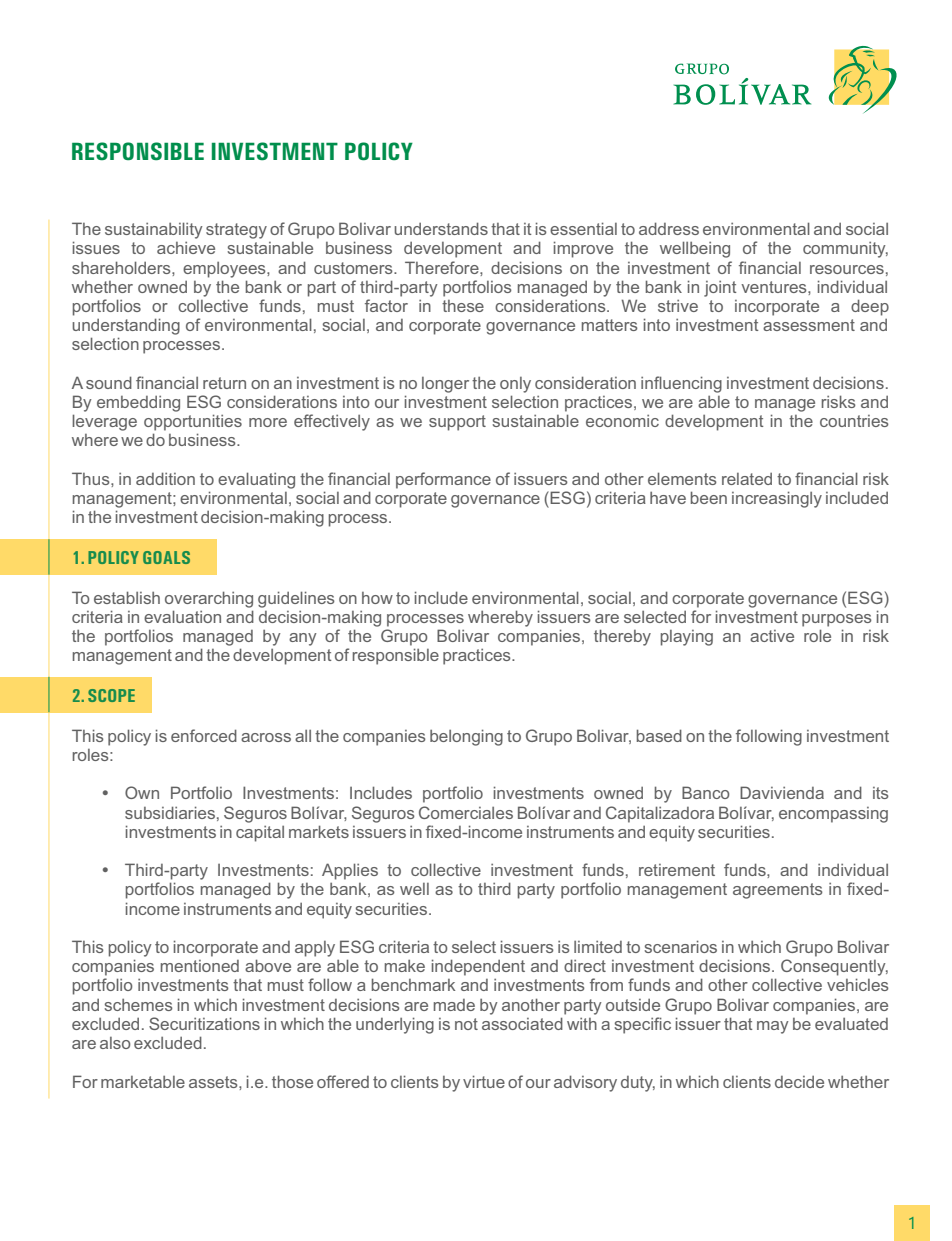 The image size is (952, 1241). What do you see at coordinates (443, 480) in the screenshot?
I see `performance` at bounding box center [443, 480].
